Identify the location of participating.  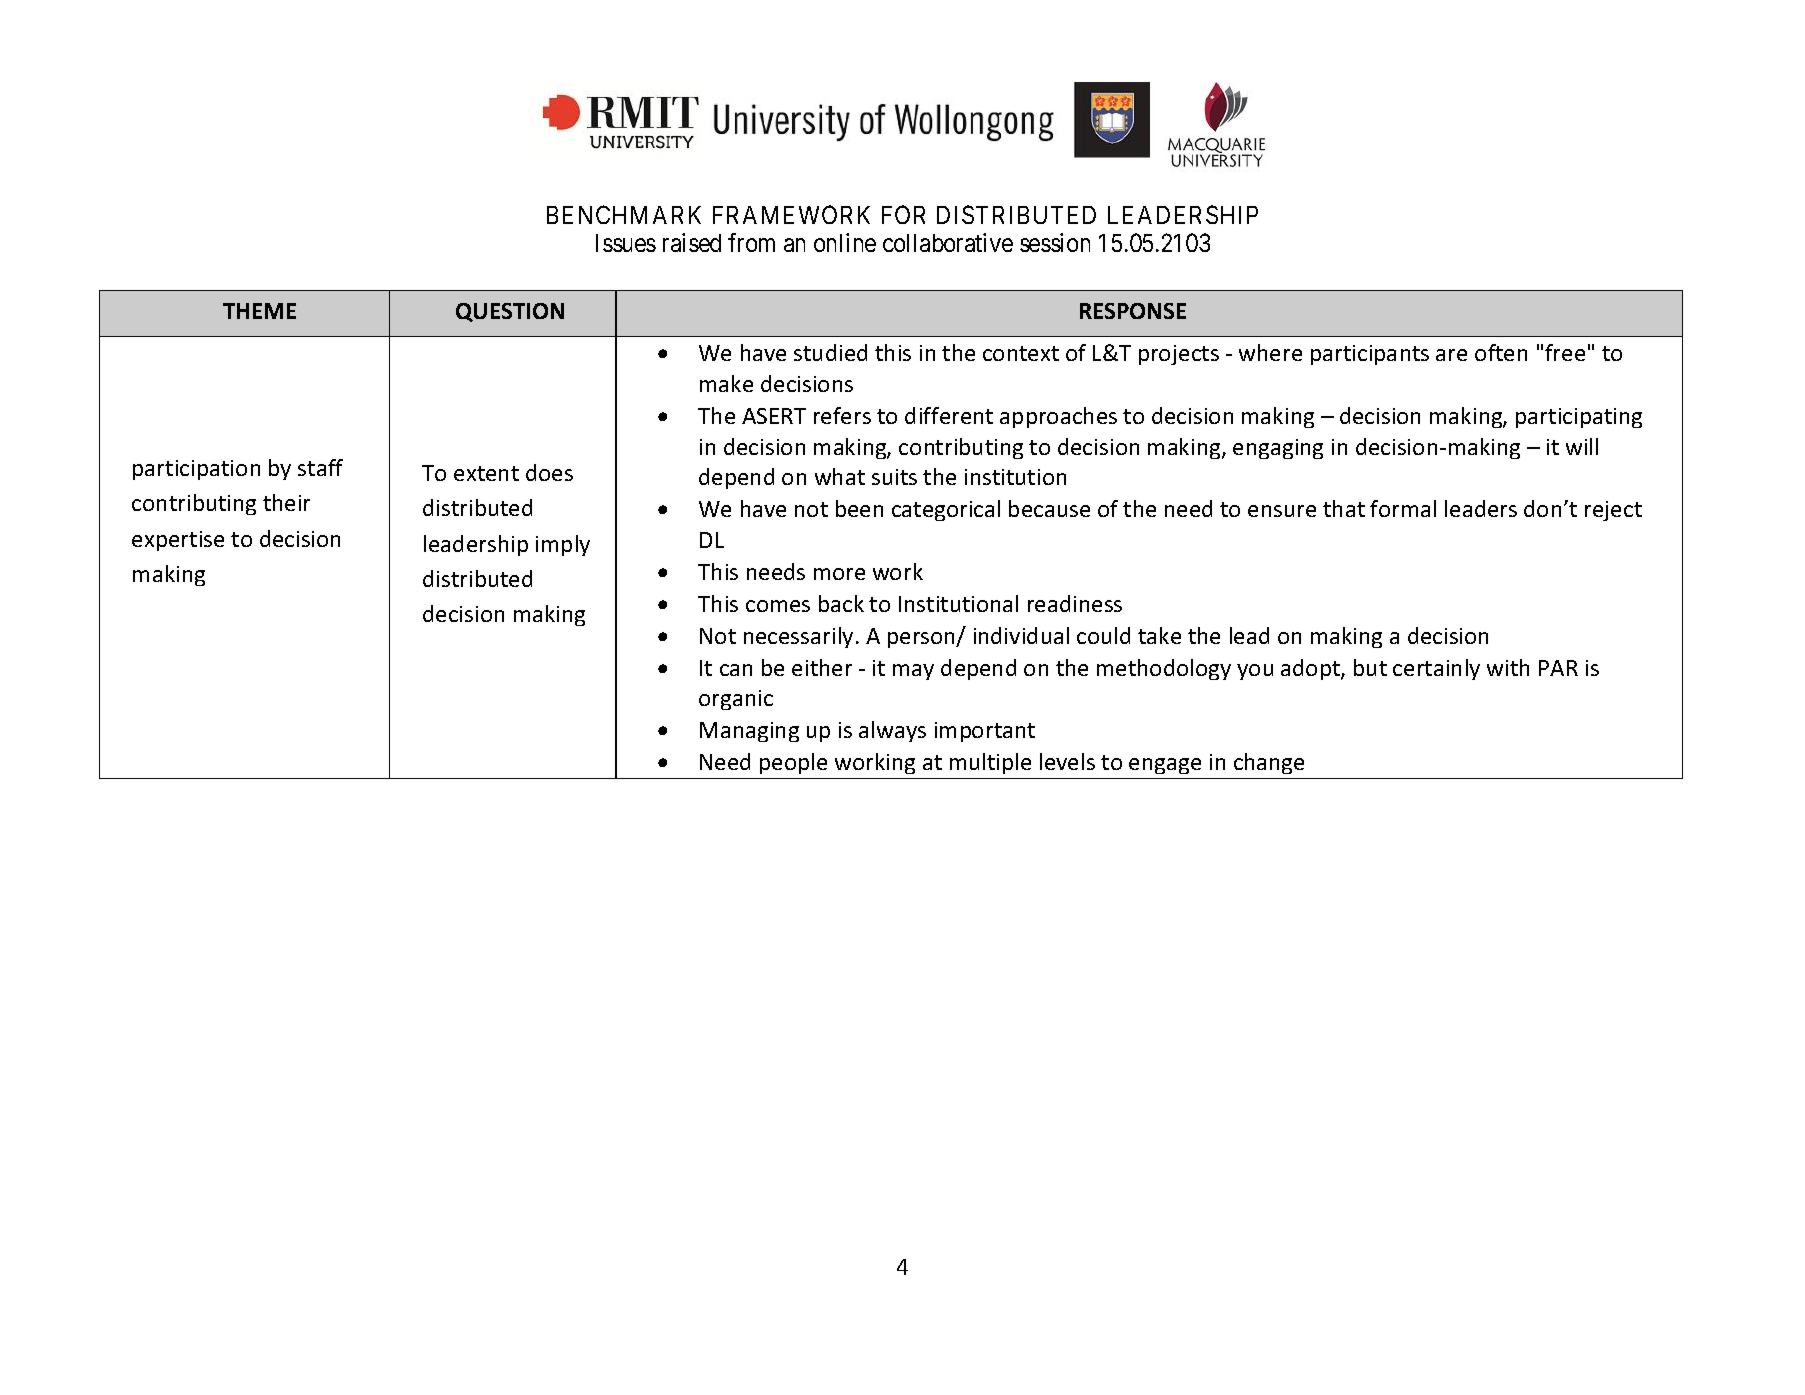
(1579, 418).
